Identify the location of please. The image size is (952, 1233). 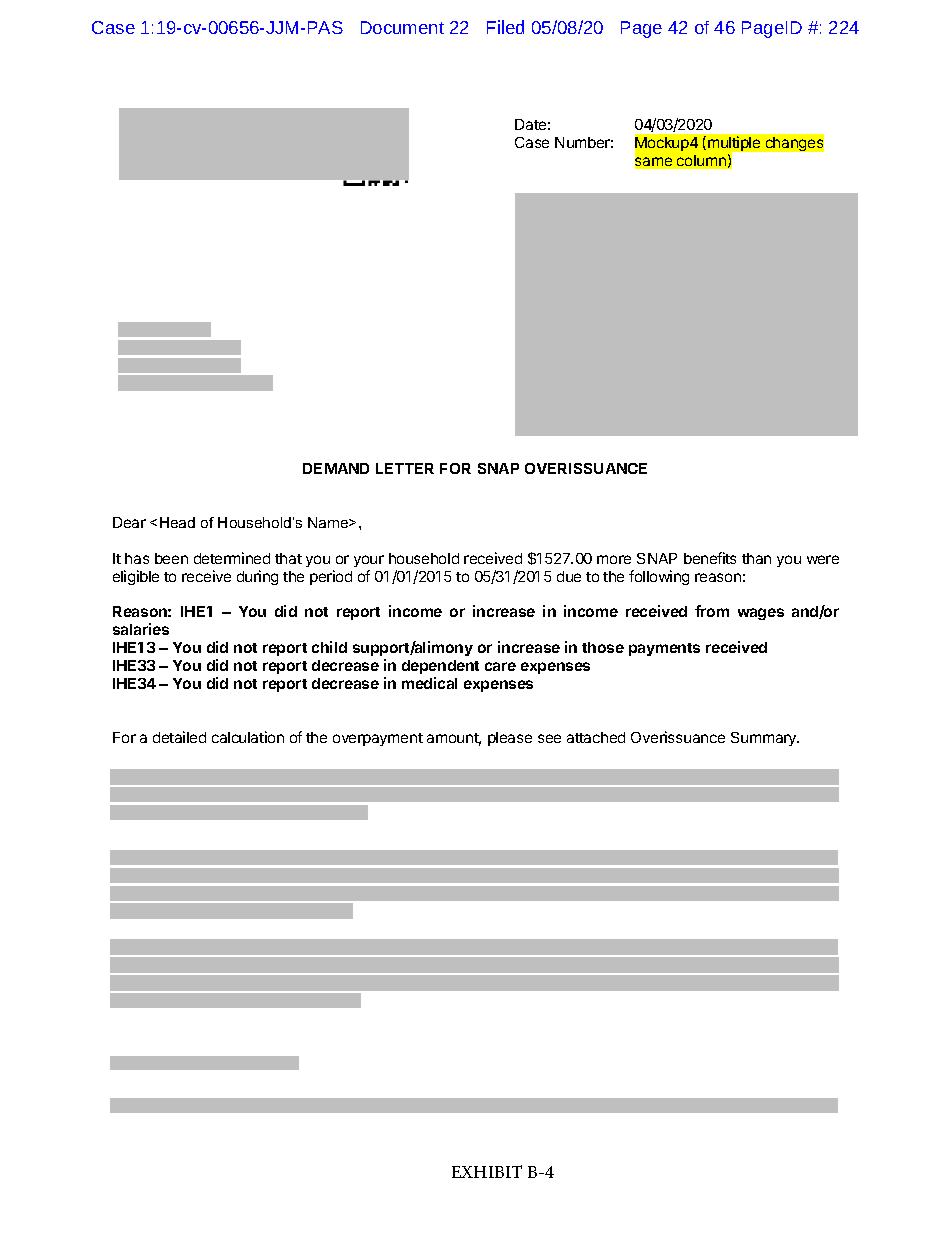
(510, 739).
